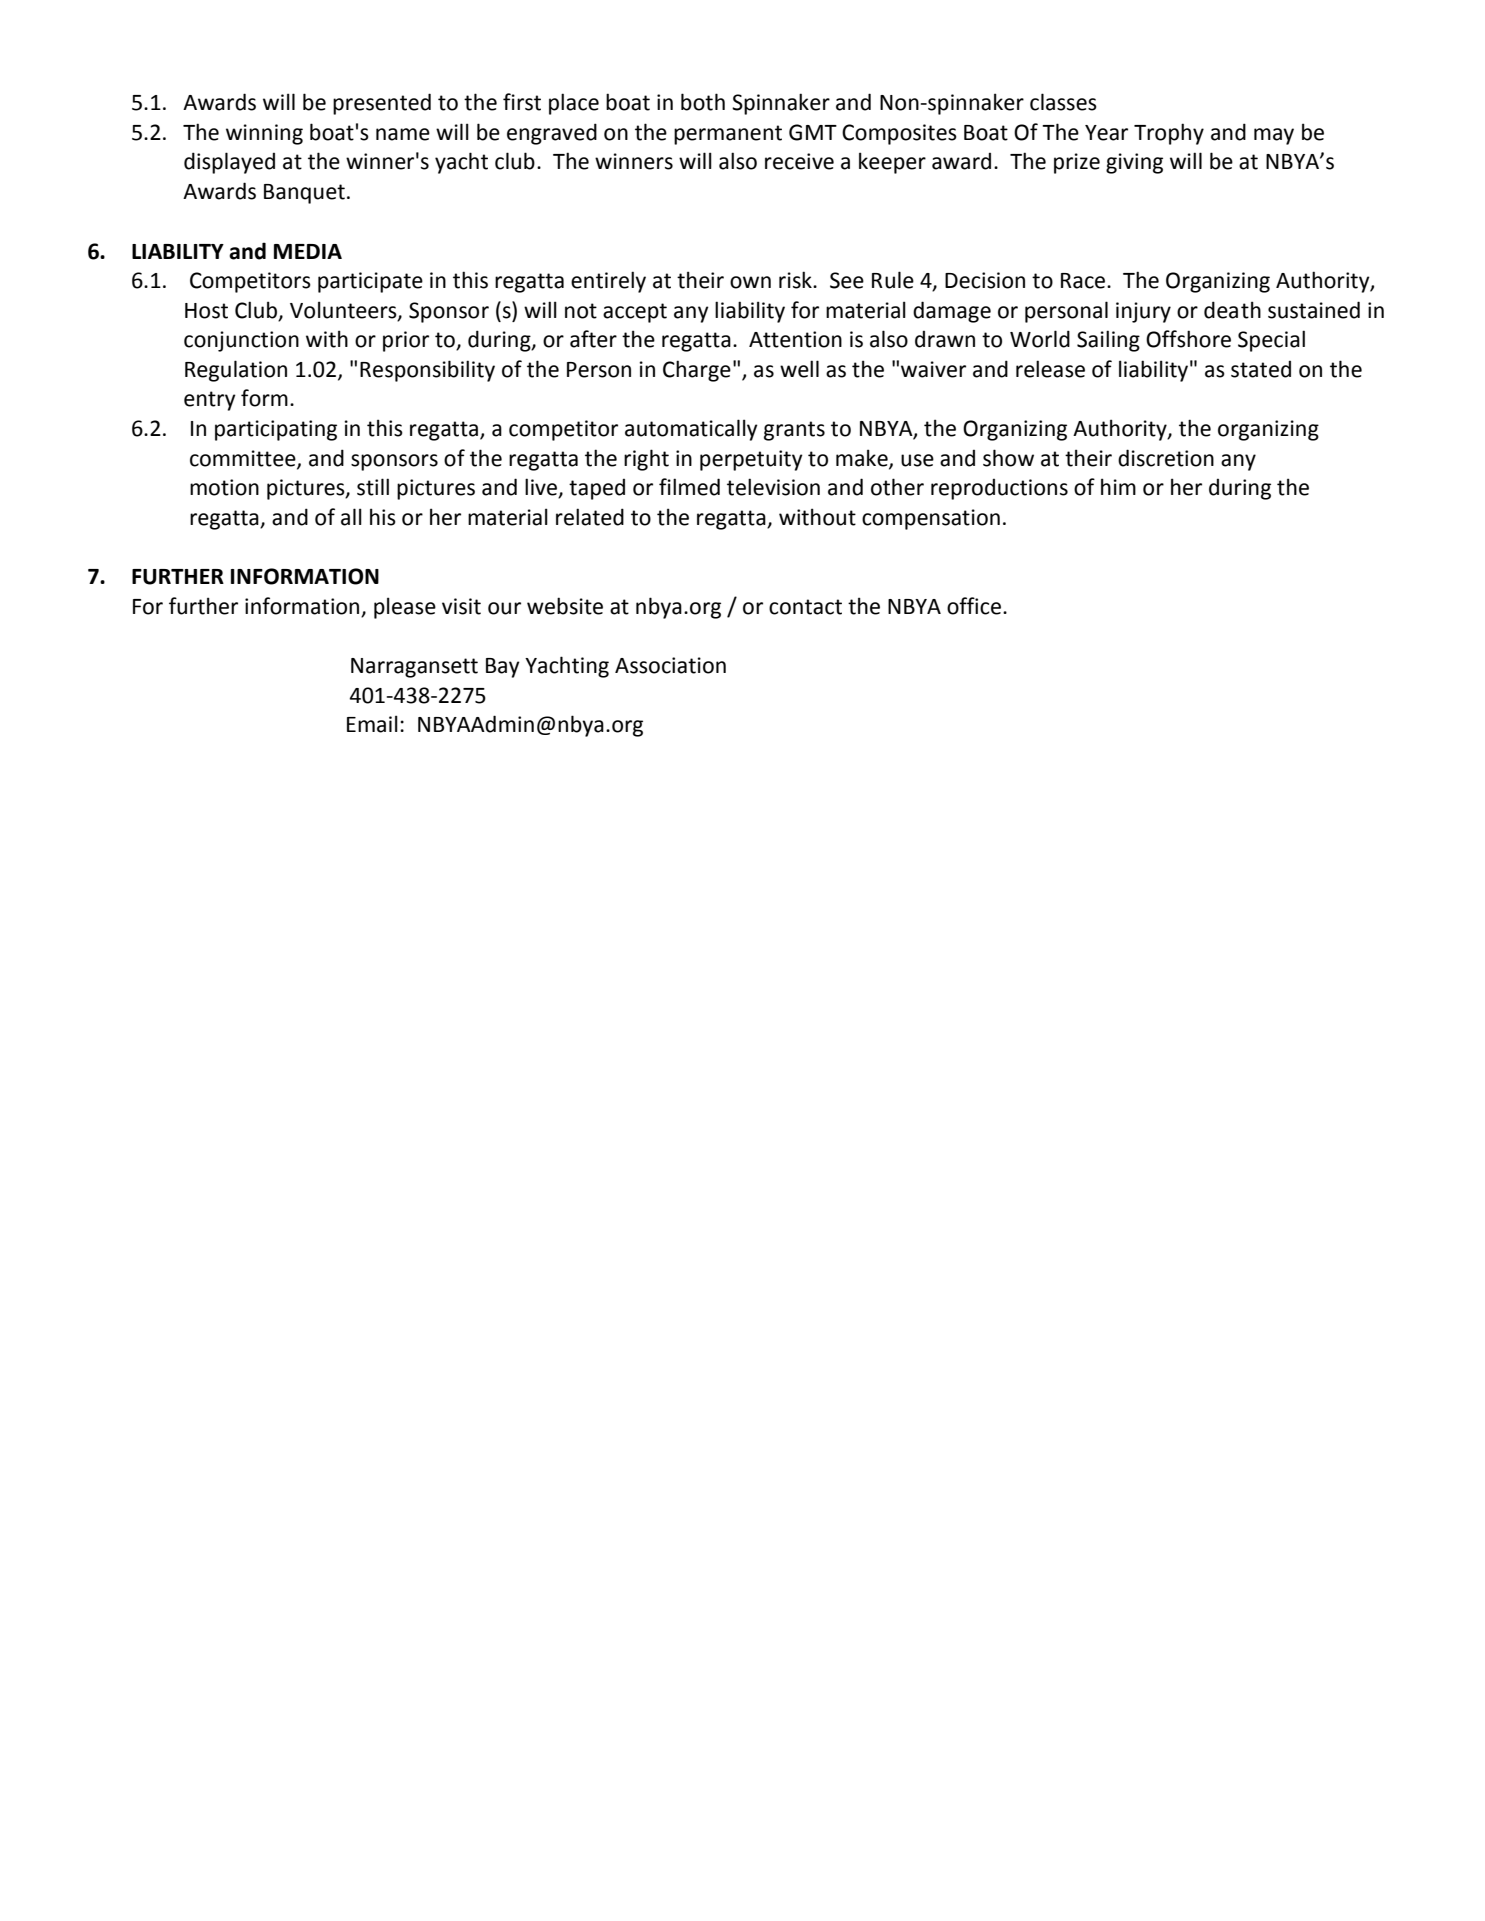 This screenshot has height=1921, width=1485. I want to click on presented, so click(382, 104).
